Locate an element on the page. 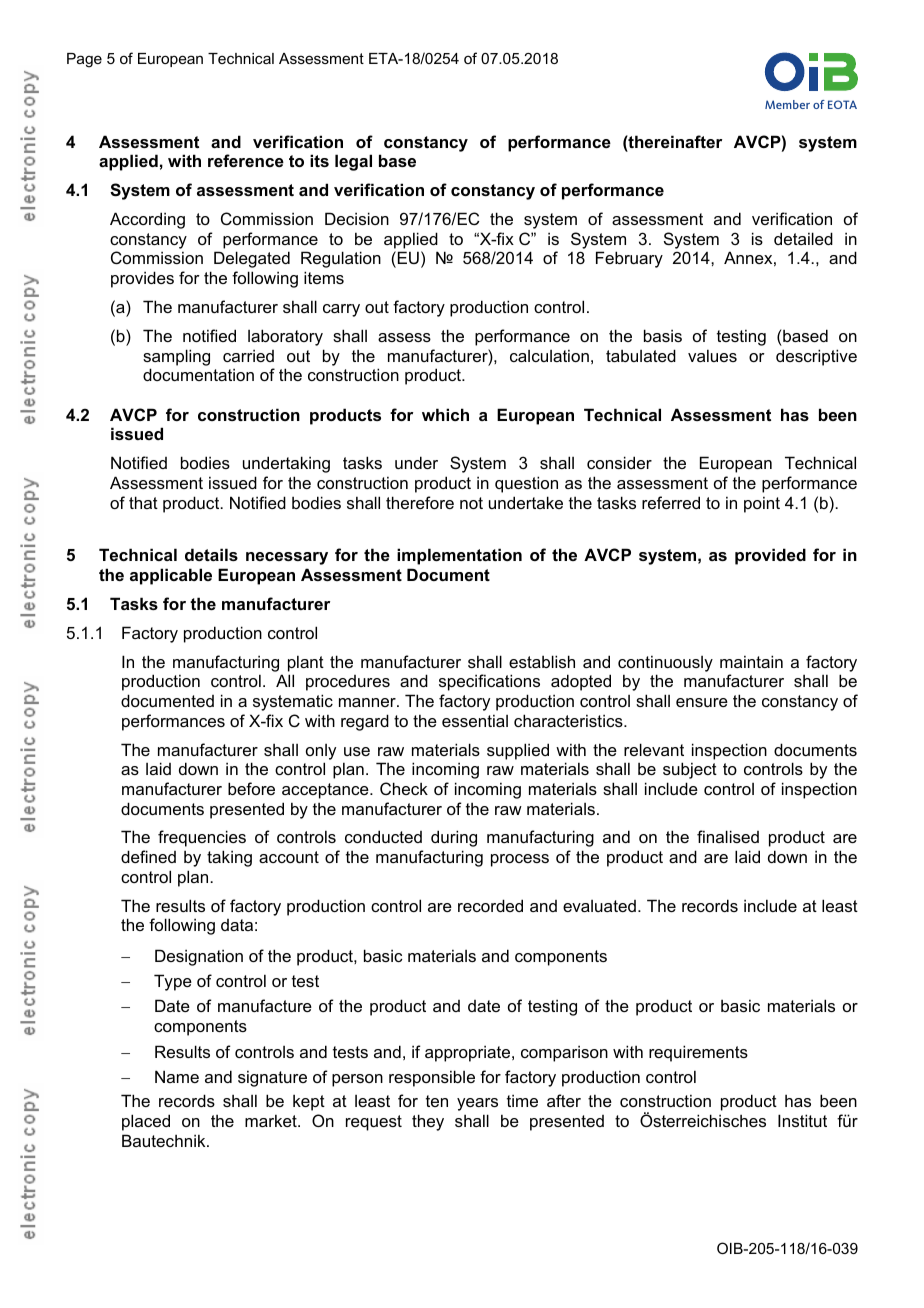 The width and height of the image is (924, 1308). sampling is located at coordinates (176, 357).
